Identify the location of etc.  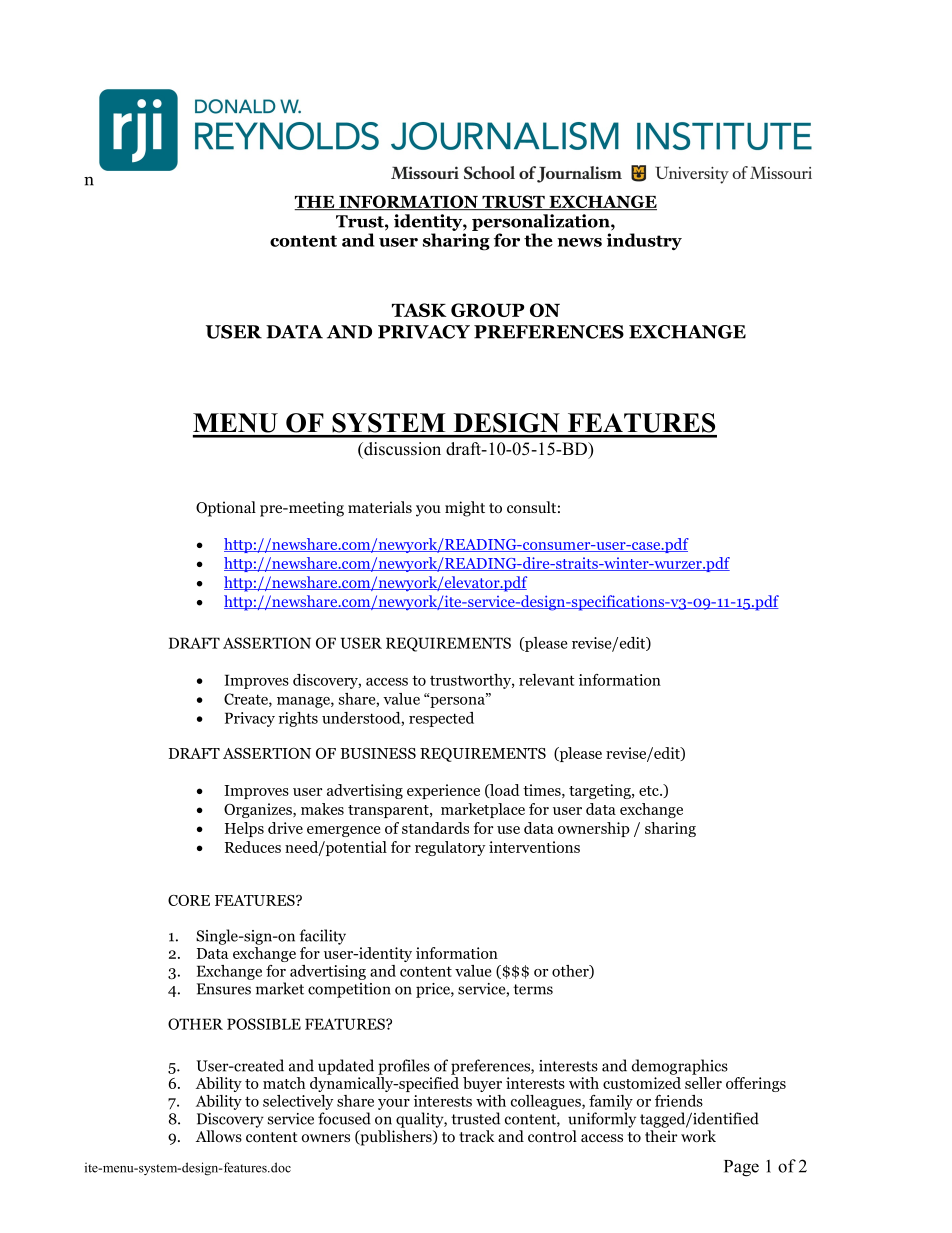
(650, 791).
